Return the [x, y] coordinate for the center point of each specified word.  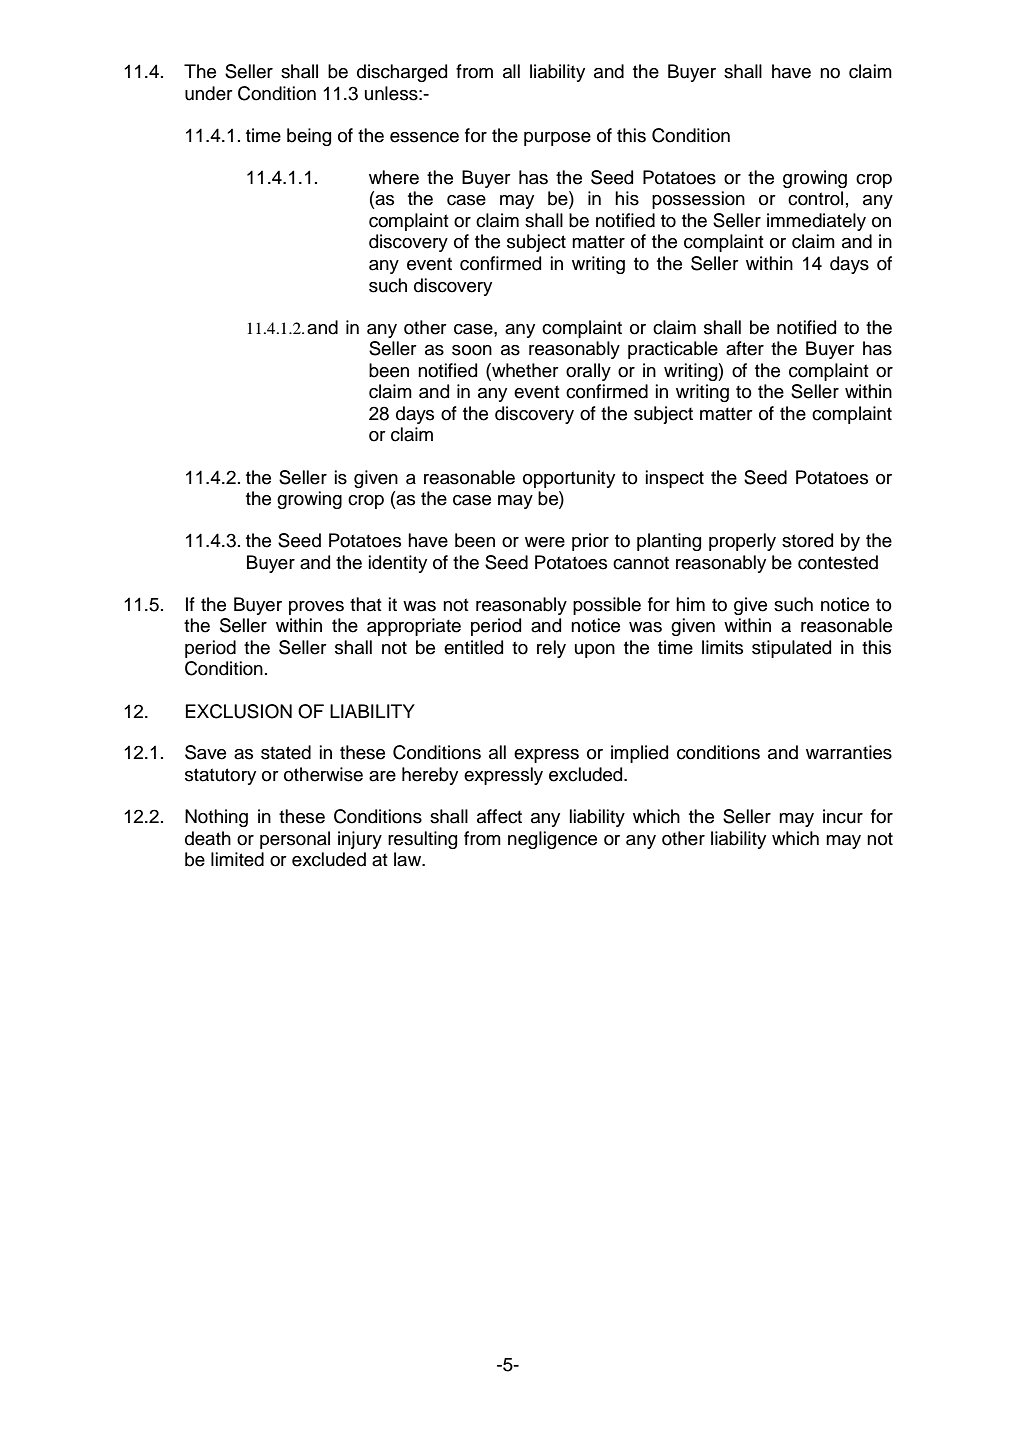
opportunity [569, 479]
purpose [557, 139]
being [309, 137]
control [815, 198]
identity [398, 564]
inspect [675, 479]
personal [295, 840]
